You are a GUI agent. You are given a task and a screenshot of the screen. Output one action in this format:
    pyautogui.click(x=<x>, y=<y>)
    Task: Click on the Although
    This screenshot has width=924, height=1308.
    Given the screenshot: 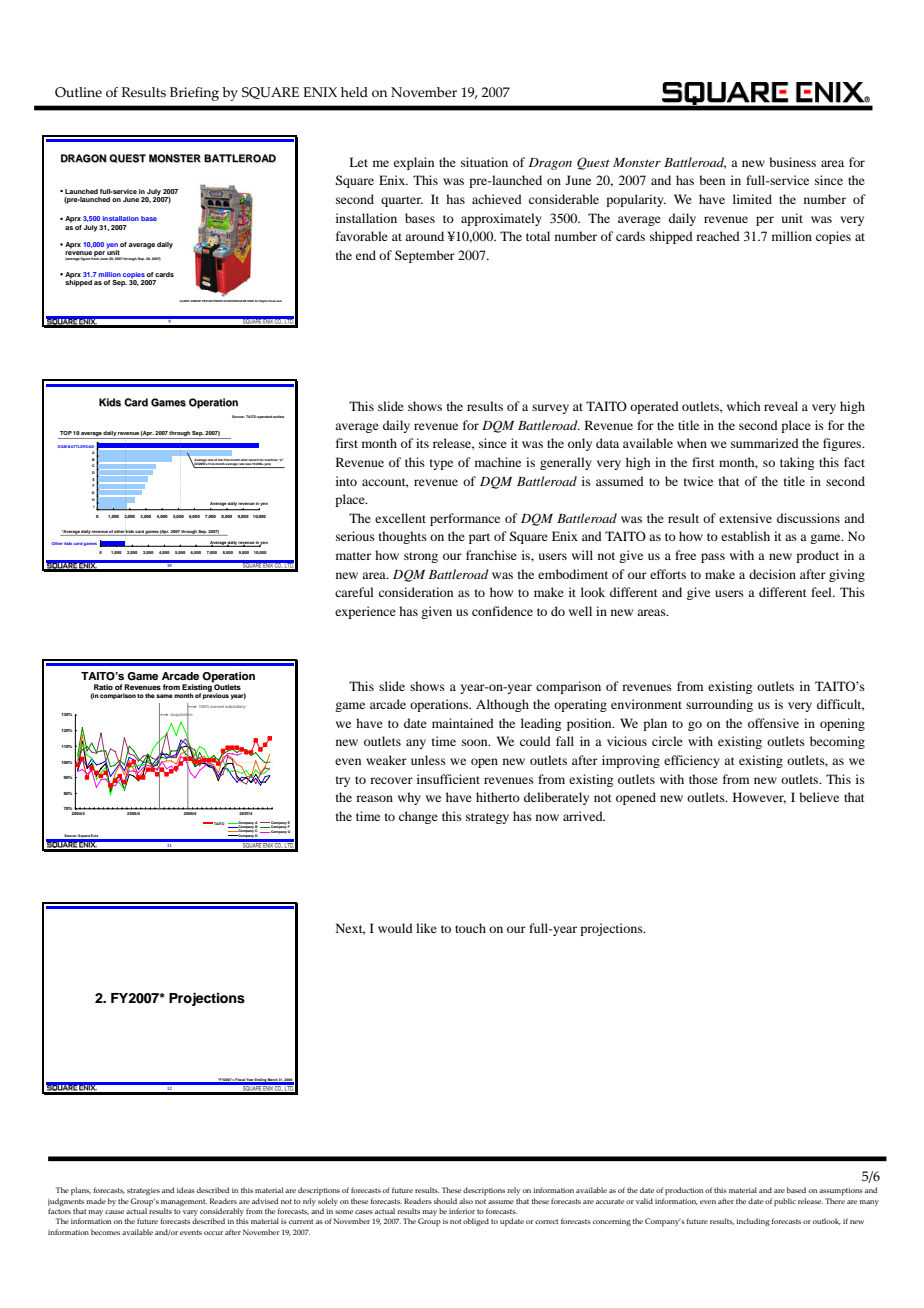 What is the action you would take?
    pyautogui.click(x=502, y=705)
